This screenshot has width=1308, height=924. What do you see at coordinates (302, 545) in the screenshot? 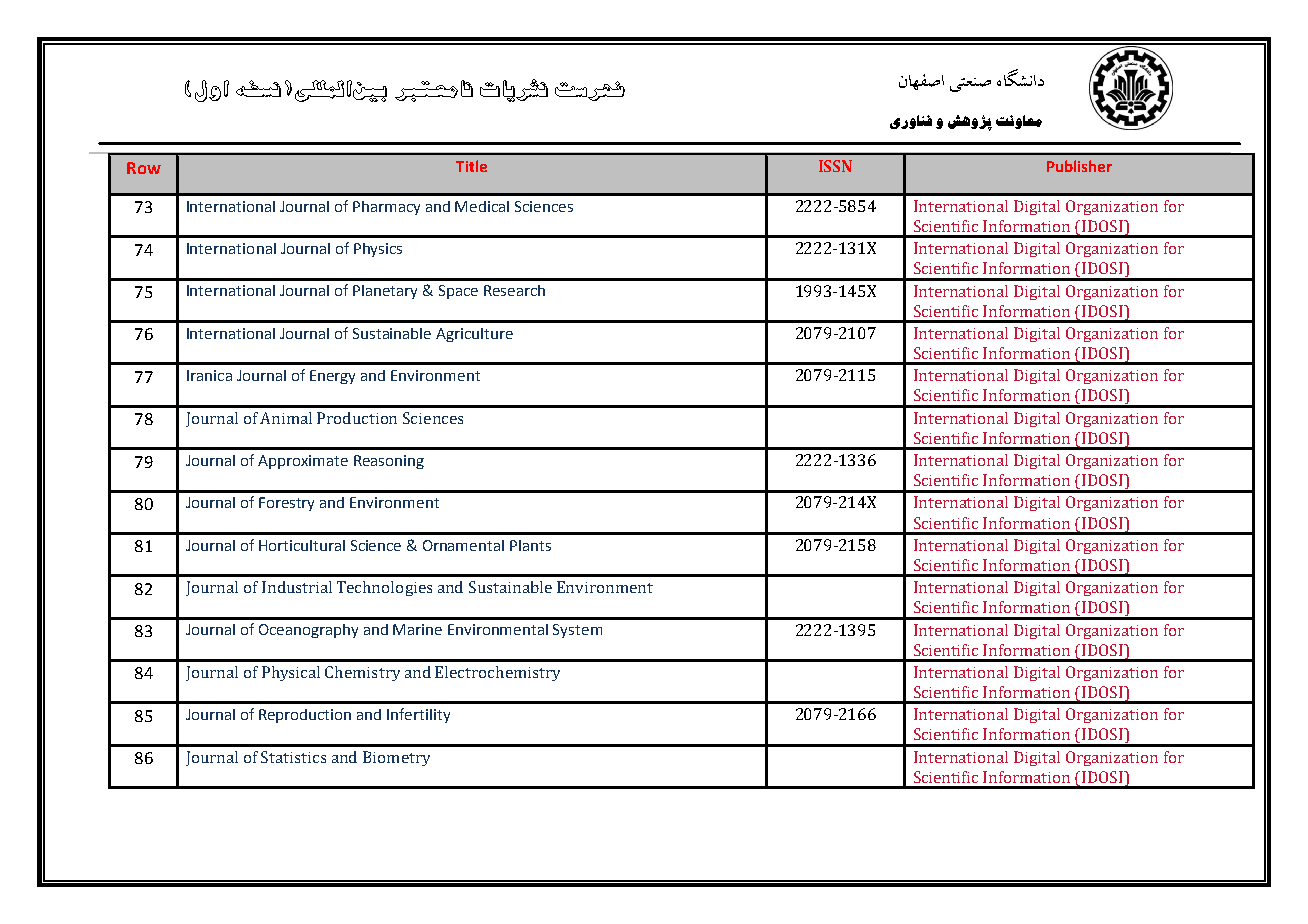
I see `Horticultural` at bounding box center [302, 545].
